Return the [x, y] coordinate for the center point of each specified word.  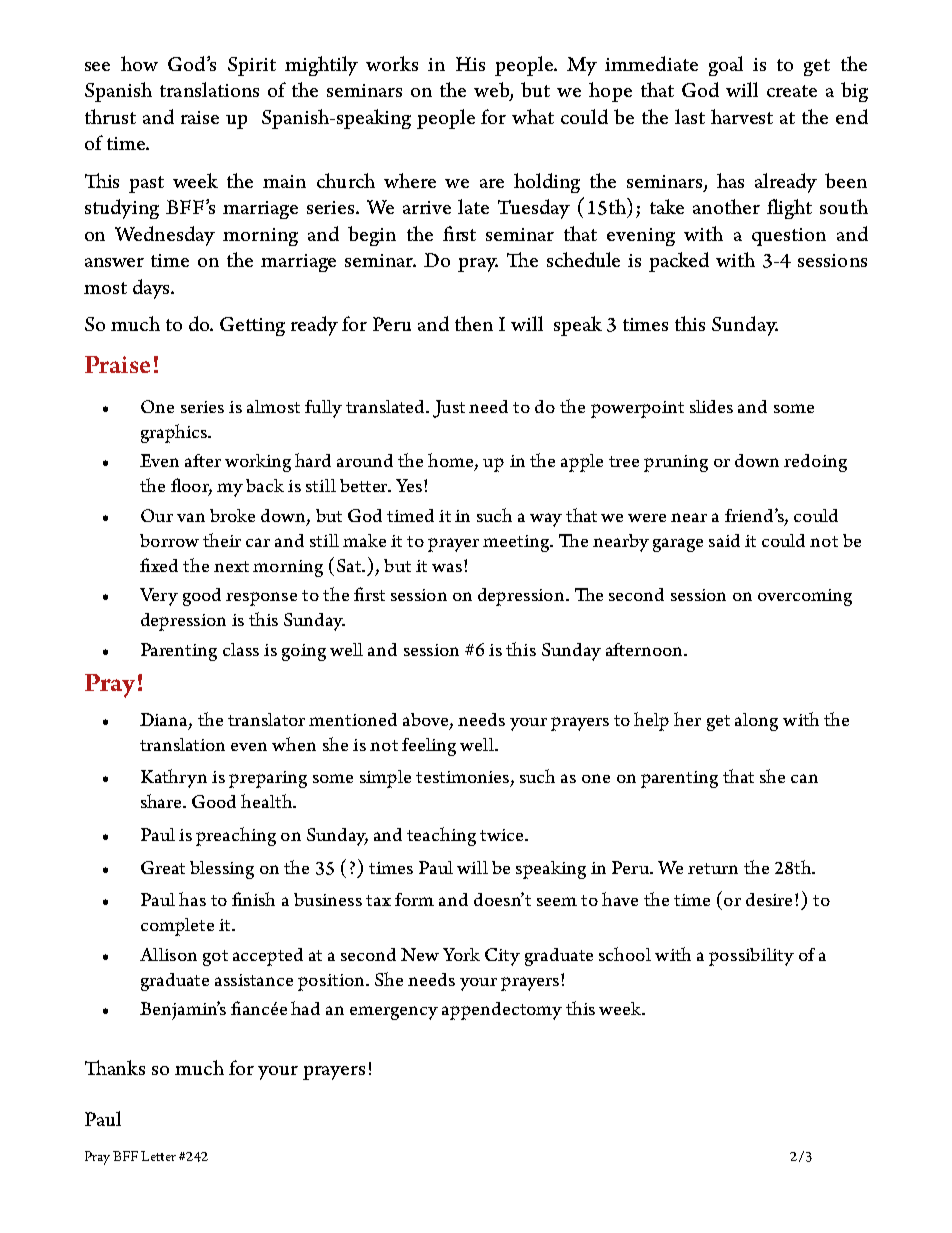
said [724, 540]
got [215, 958]
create [792, 91]
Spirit [252, 66]
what [533, 116]
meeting [517, 543]
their [222, 540]
